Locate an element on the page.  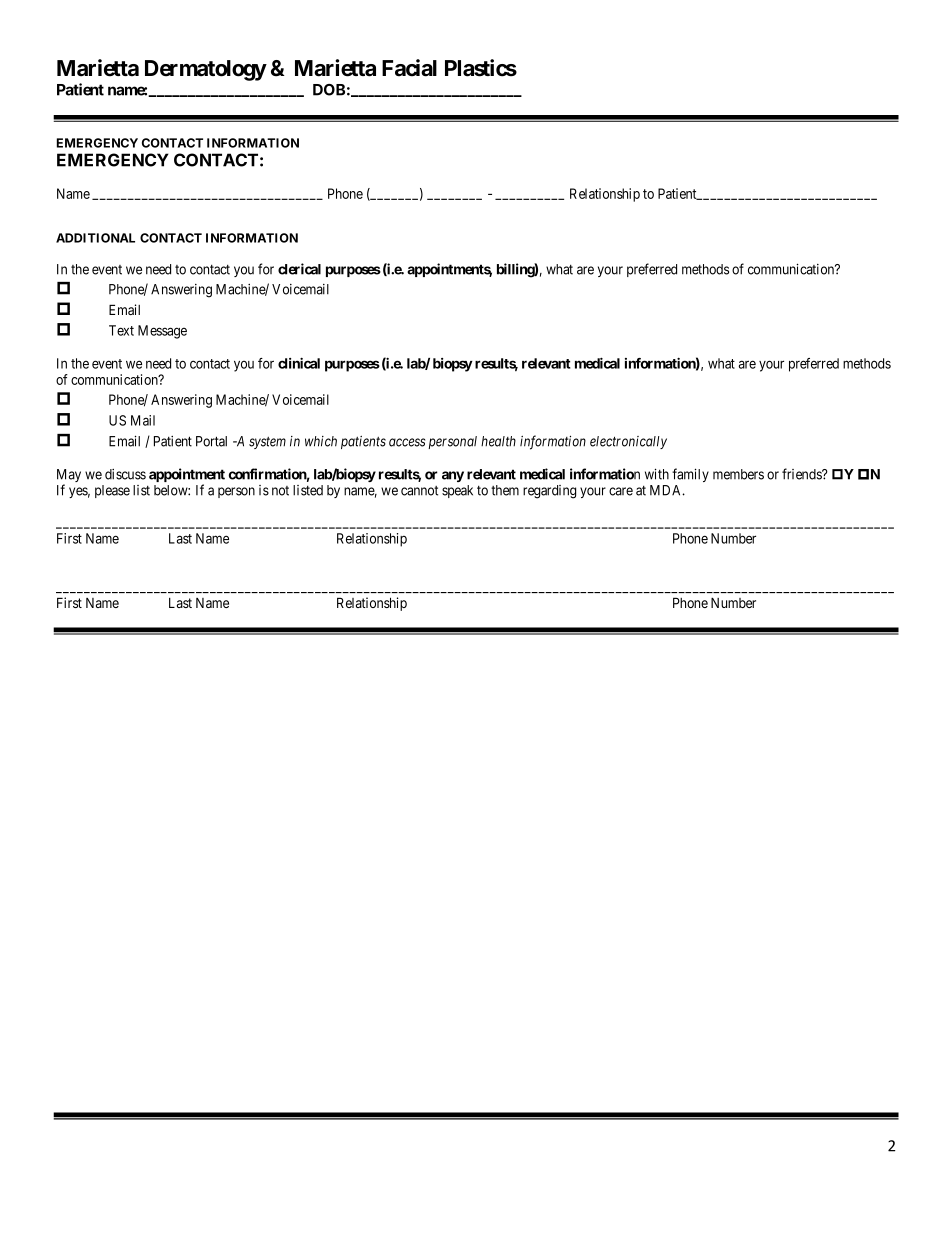
members is located at coordinates (738, 474).
